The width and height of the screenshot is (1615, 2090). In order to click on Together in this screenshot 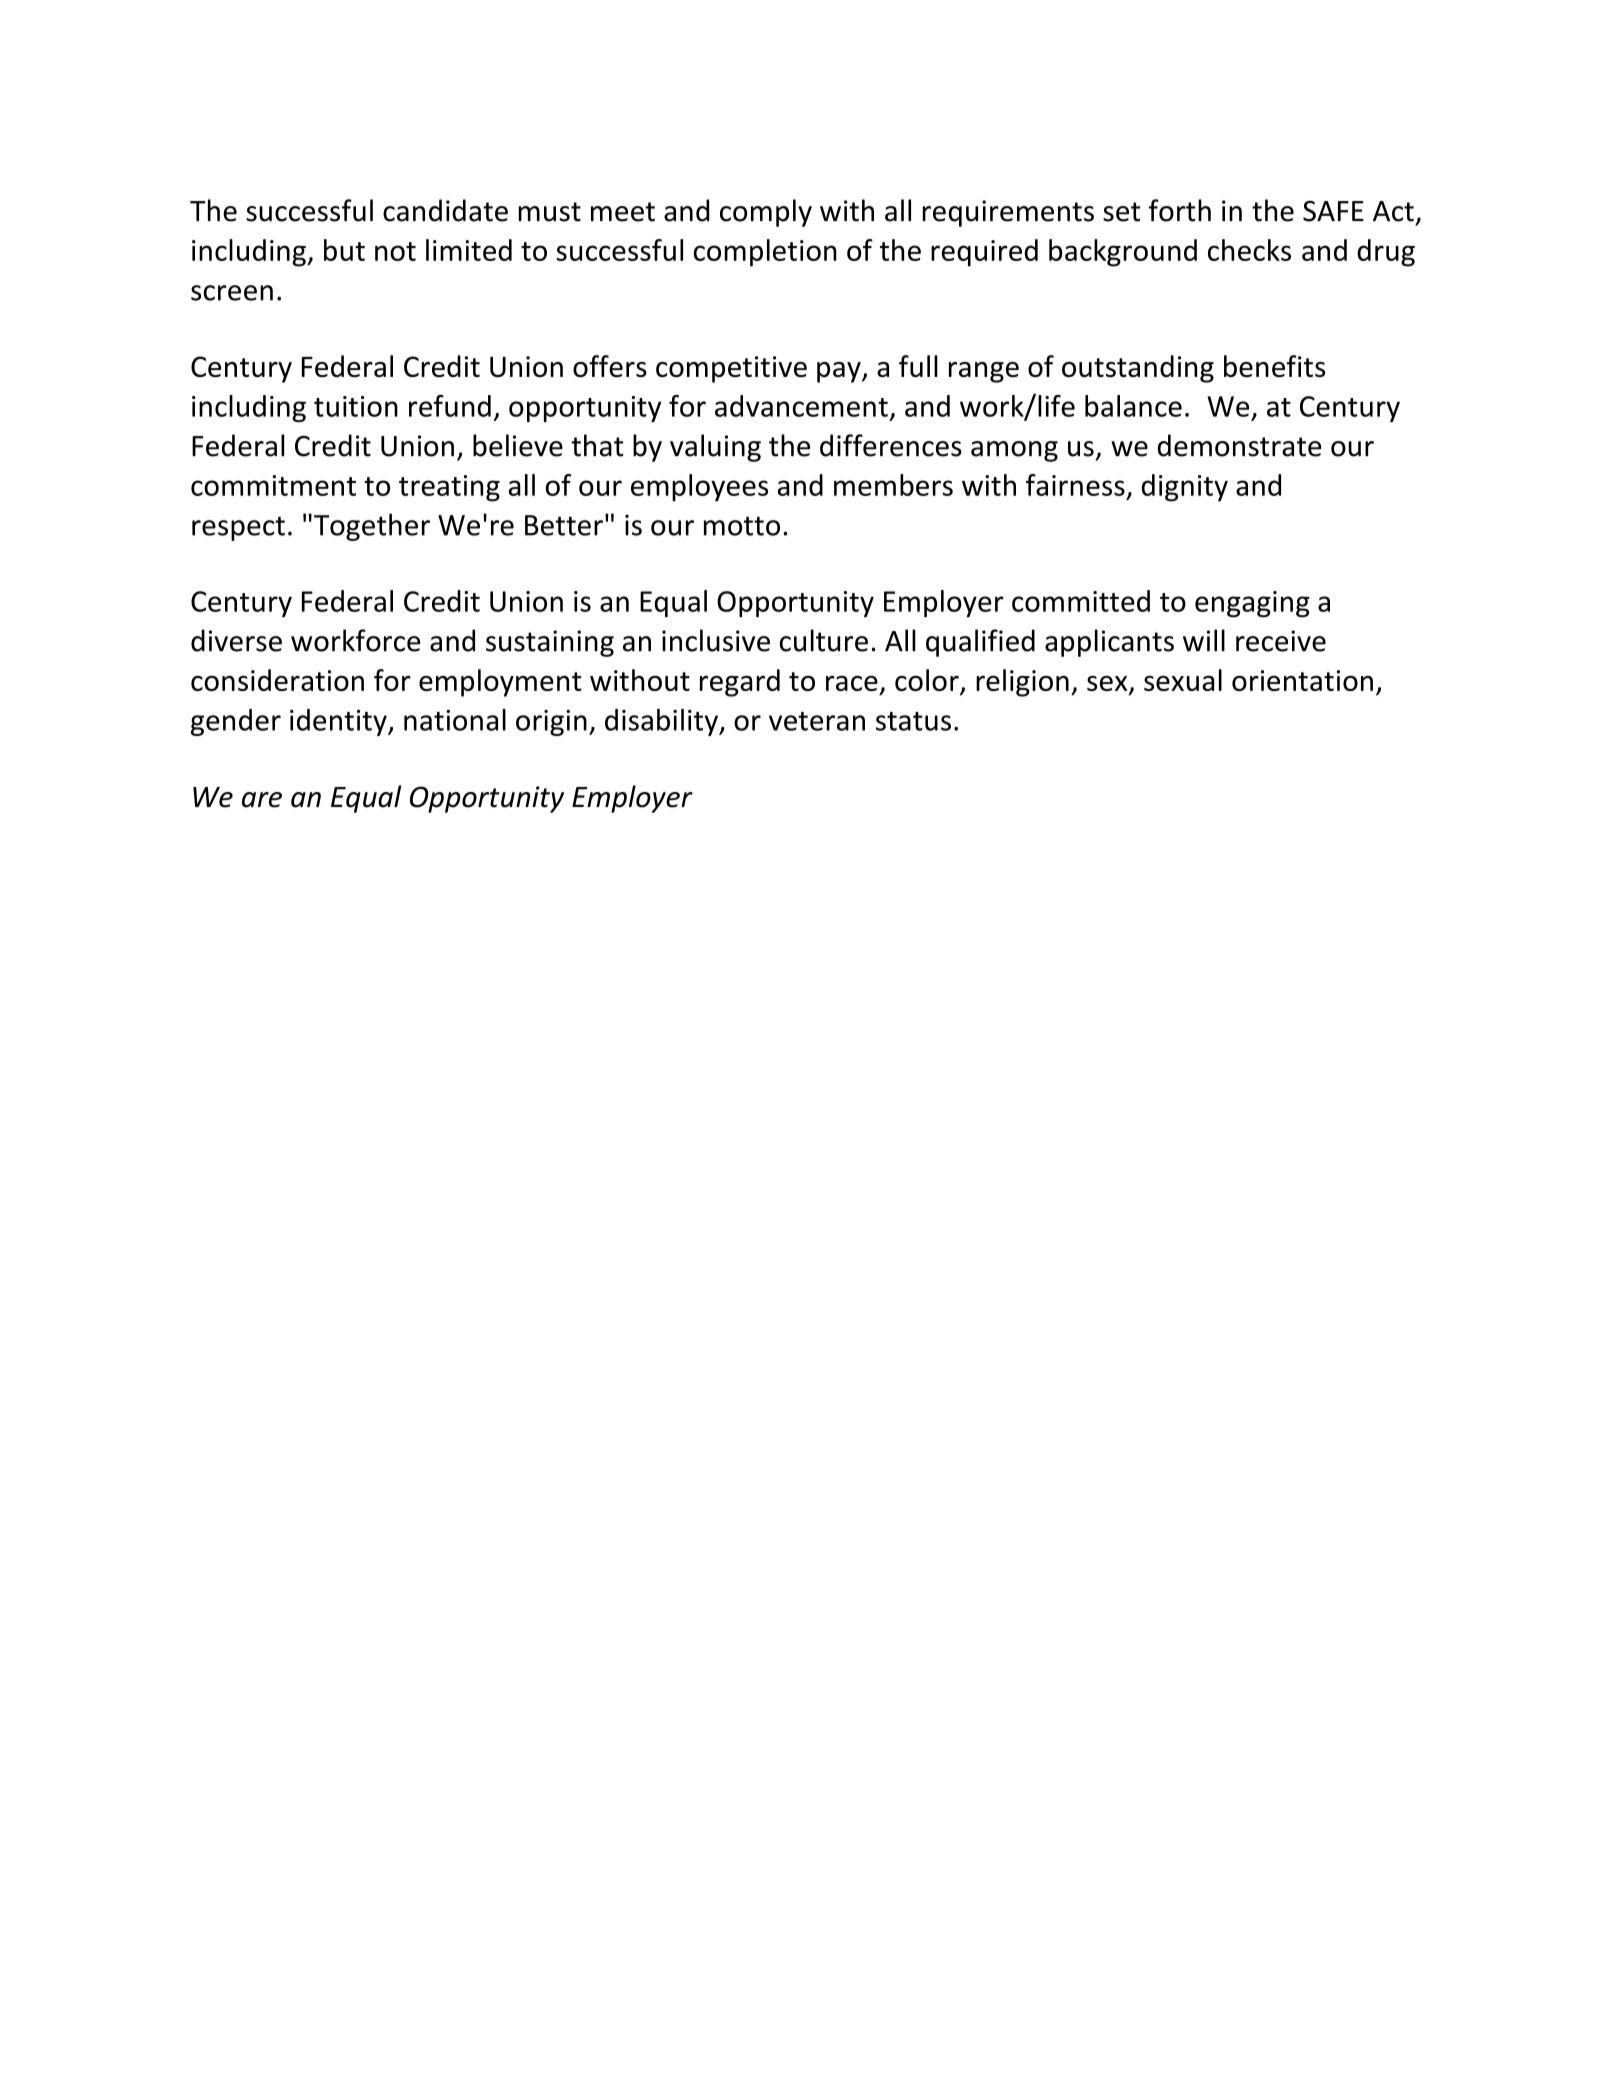, I will do `click(372, 527)`.
